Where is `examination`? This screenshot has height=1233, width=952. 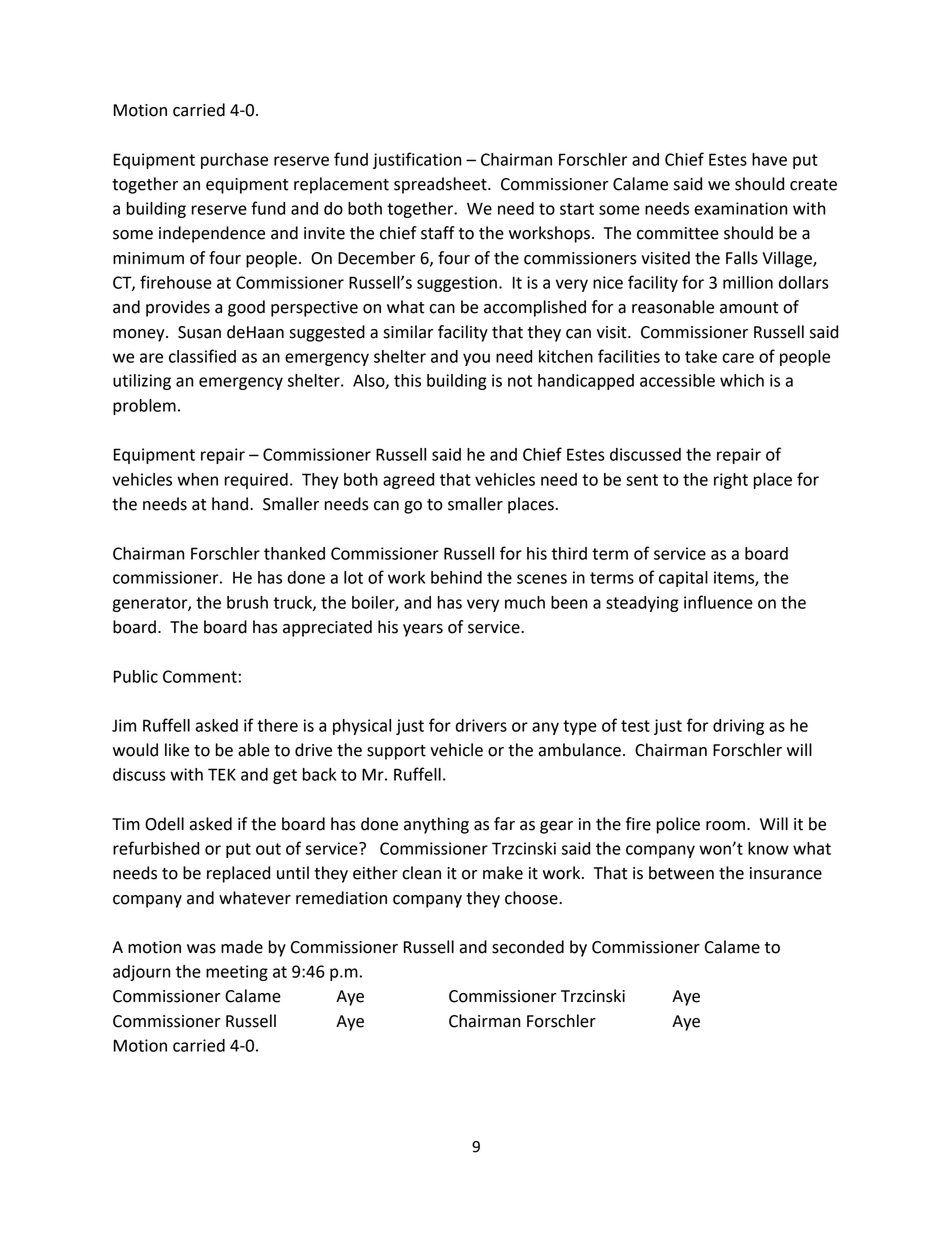
examination is located at coordinates (741, 208).
